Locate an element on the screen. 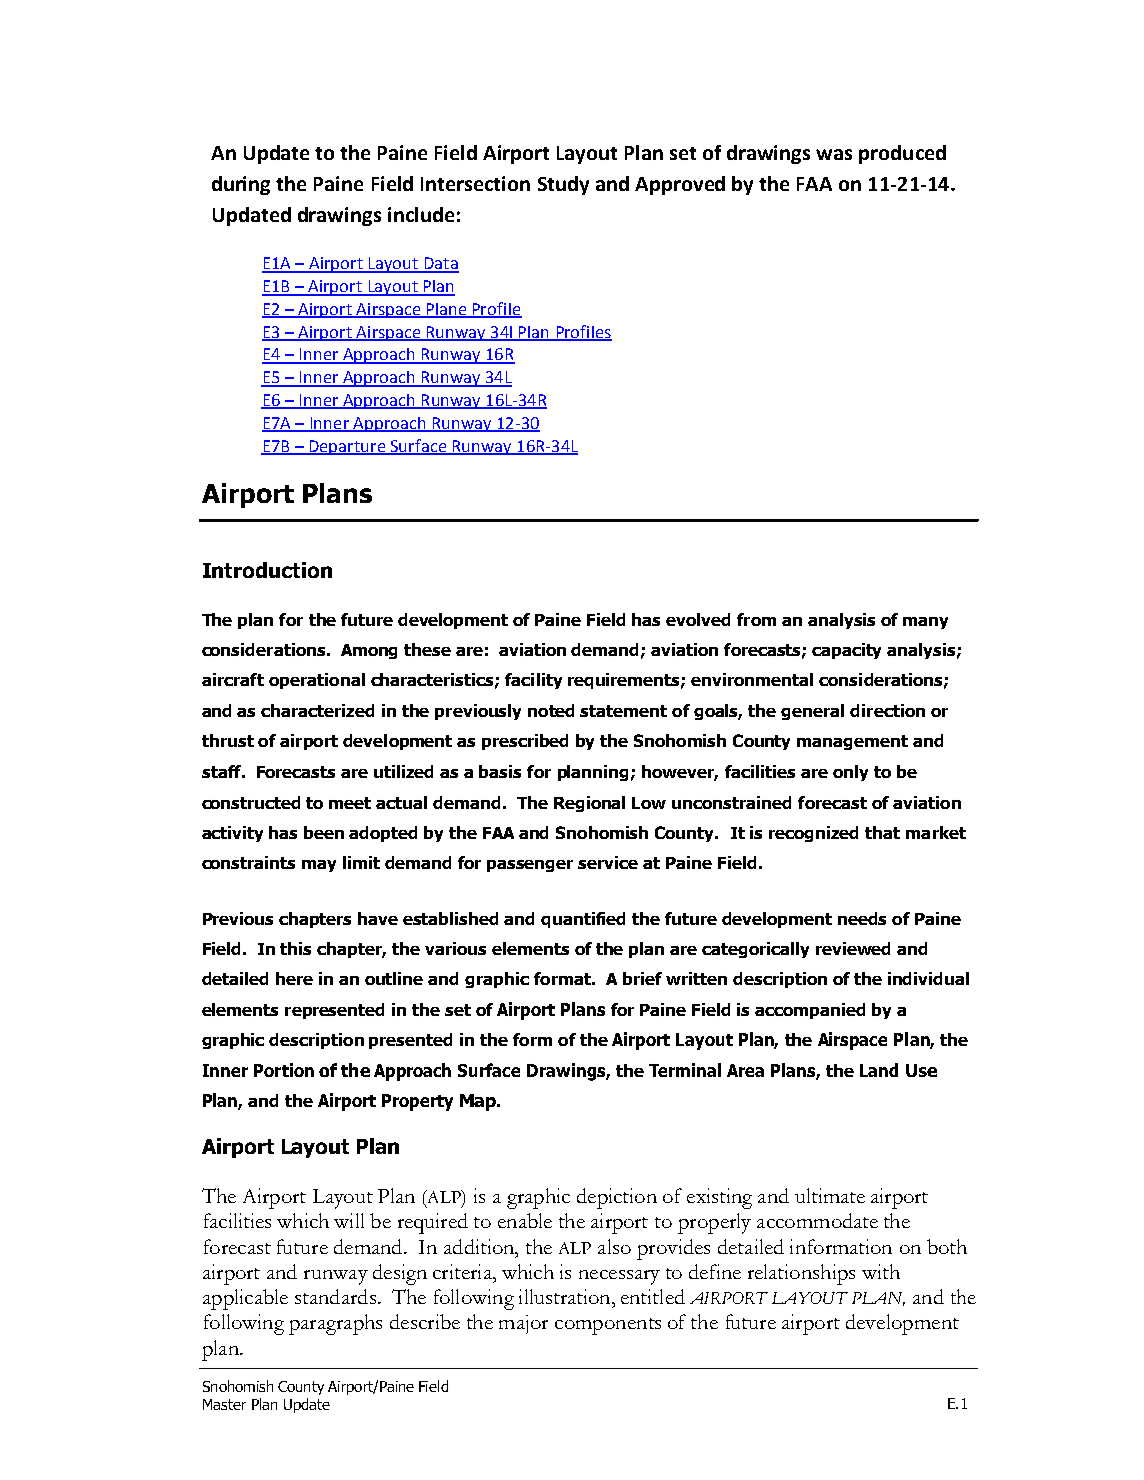 The image size is (1144, 1480). only is located at coordinates (850, 773).
